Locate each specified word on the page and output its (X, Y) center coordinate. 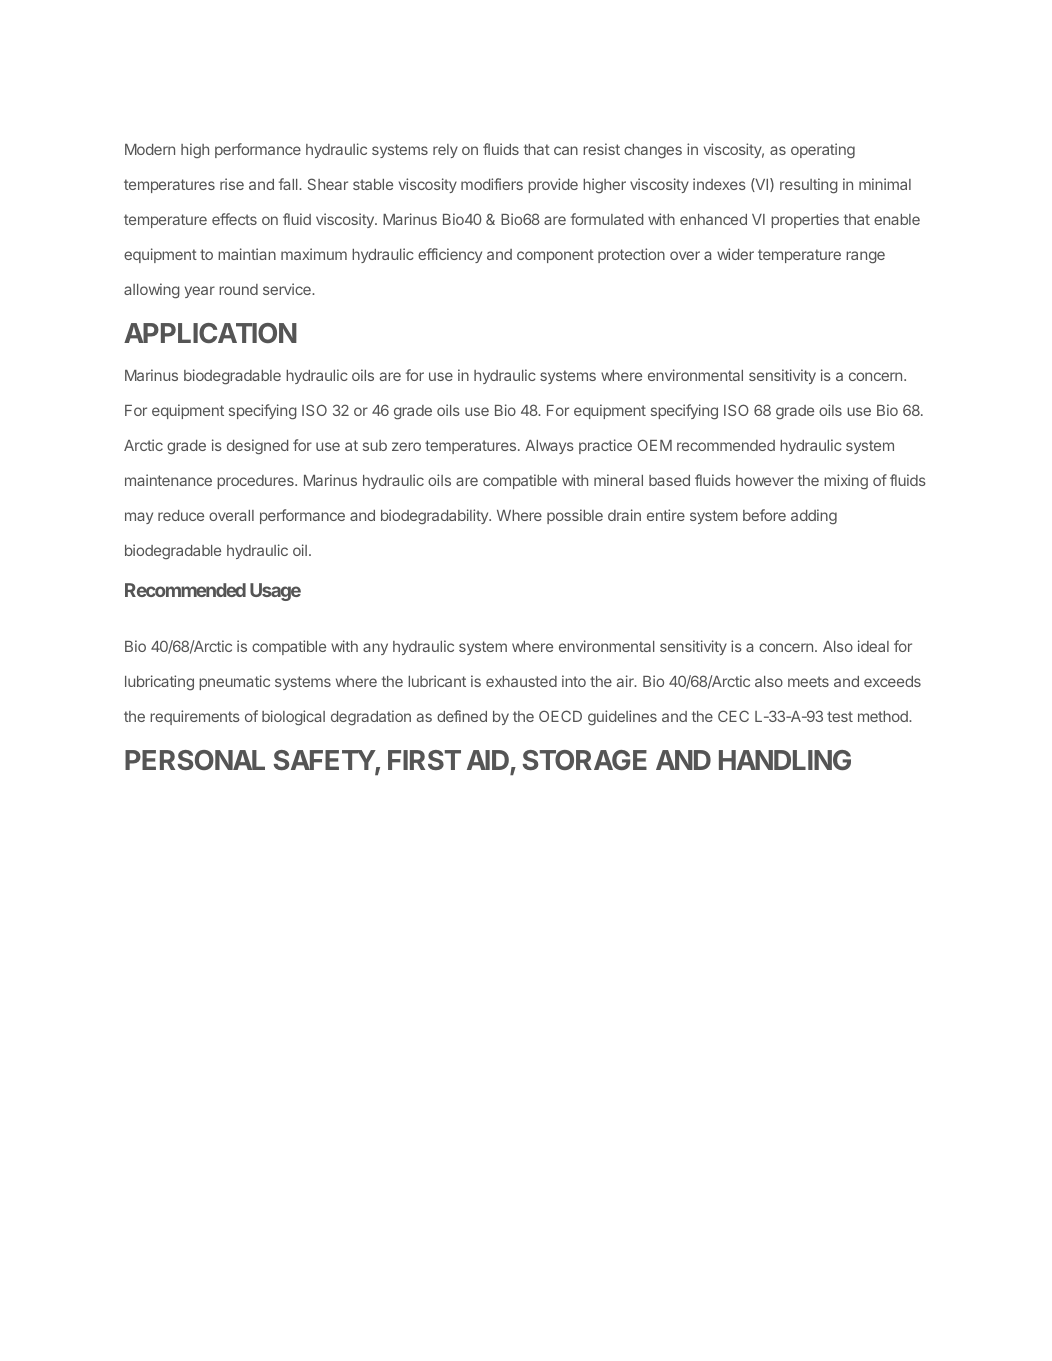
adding (814, 517)
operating (823, 151)
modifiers (492, 184)
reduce (181, 515)
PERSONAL (195, 760)
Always (549, 447)
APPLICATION (210, 333)
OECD (560, 716)
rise (232, 184)
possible (575, 516)
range (865, 257)
